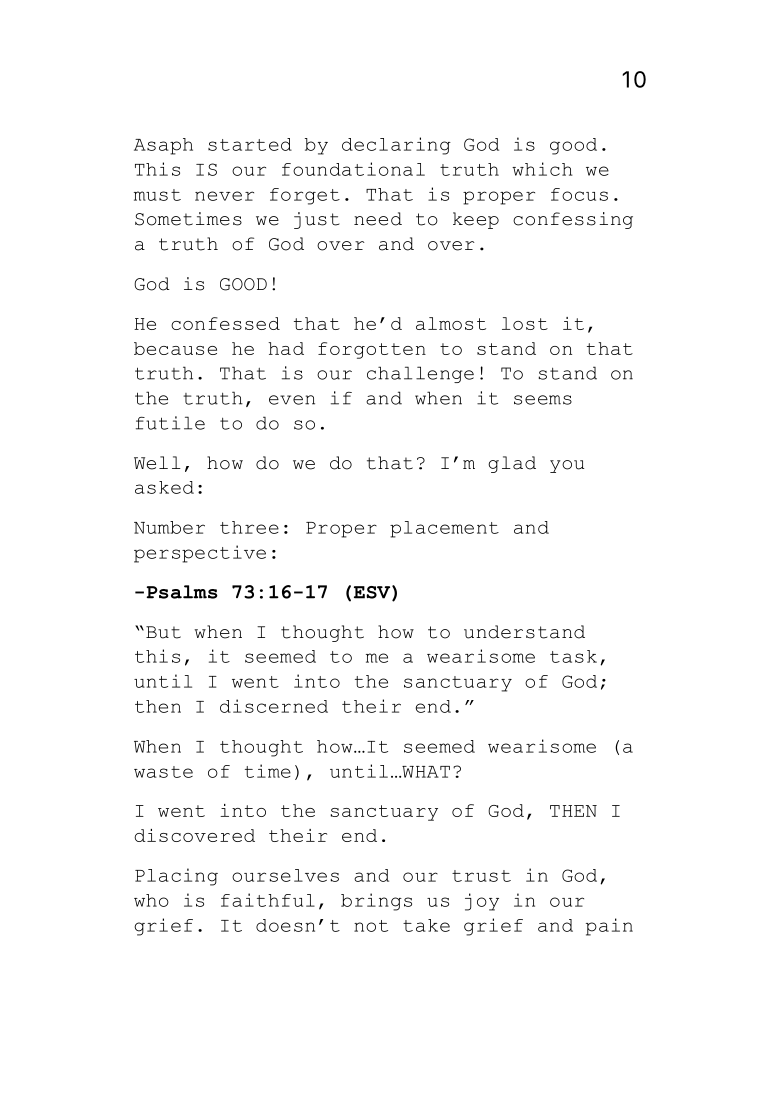 This screenshot has width=777, height=1102. I want to click on foundational, so click(353, 169).
